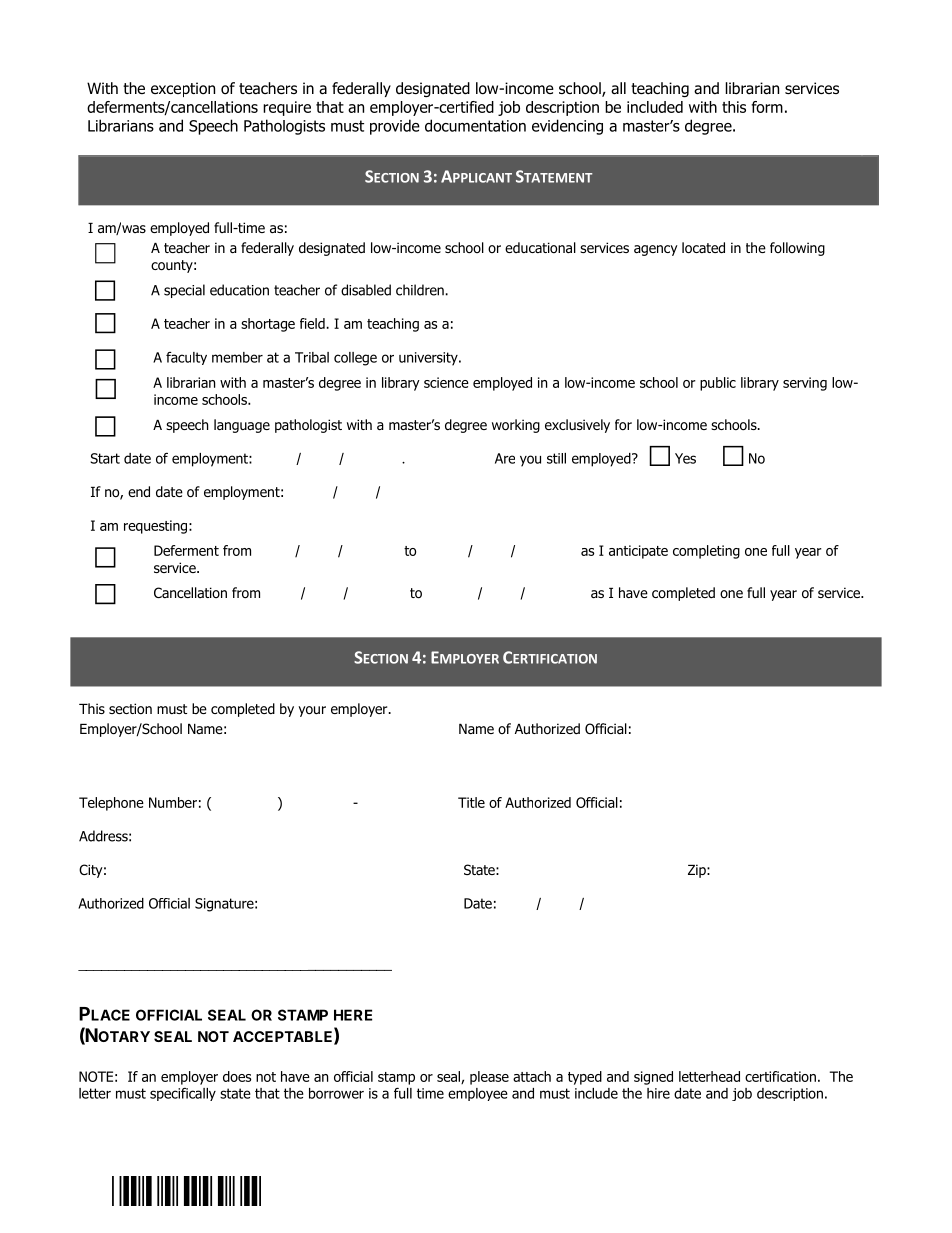 This document has width=952, height=1233. What do you see at coordinates (139, 492) in the document?
I see `end` at bounding box center [139, 492].
